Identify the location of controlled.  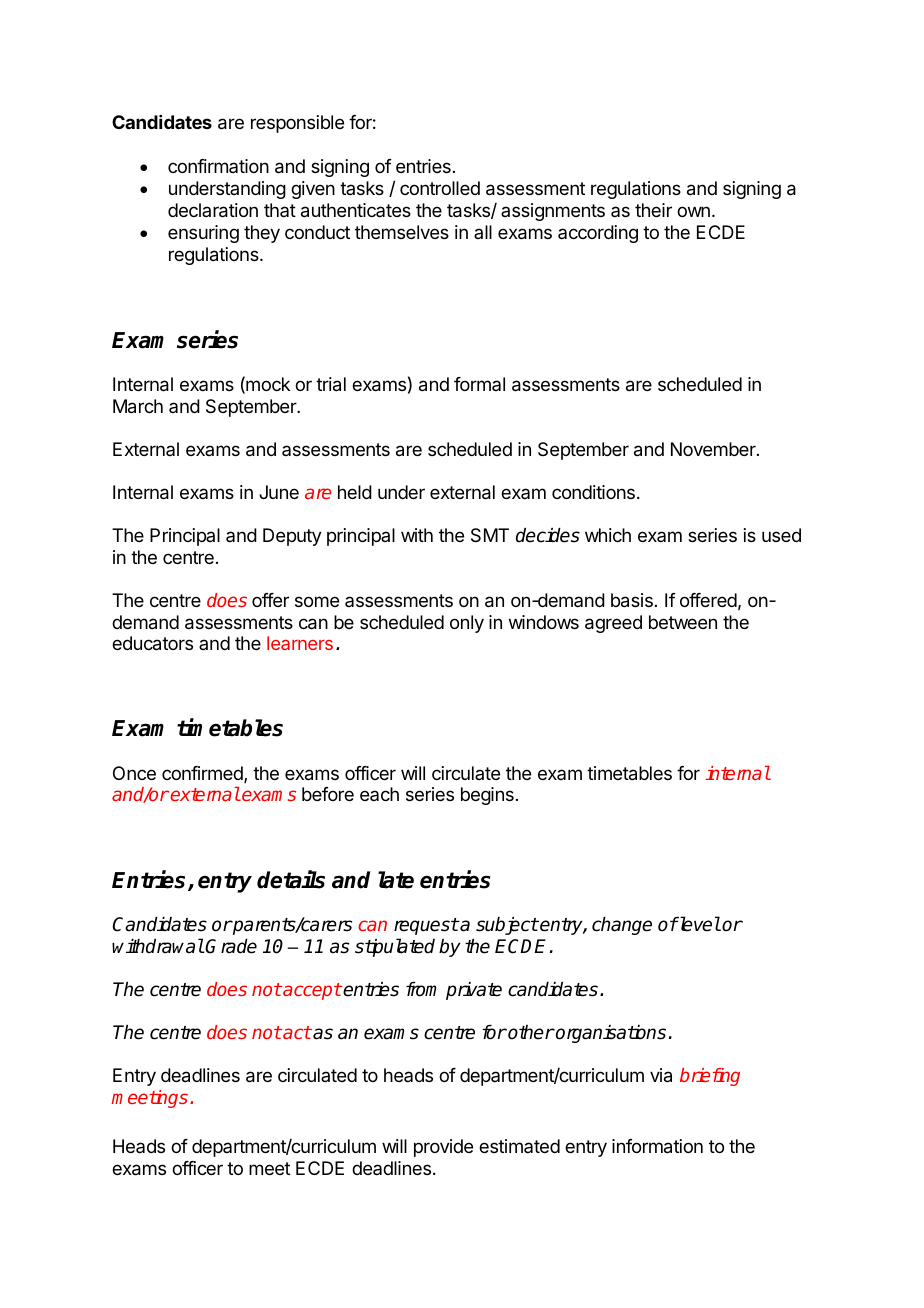
(440, 188).
